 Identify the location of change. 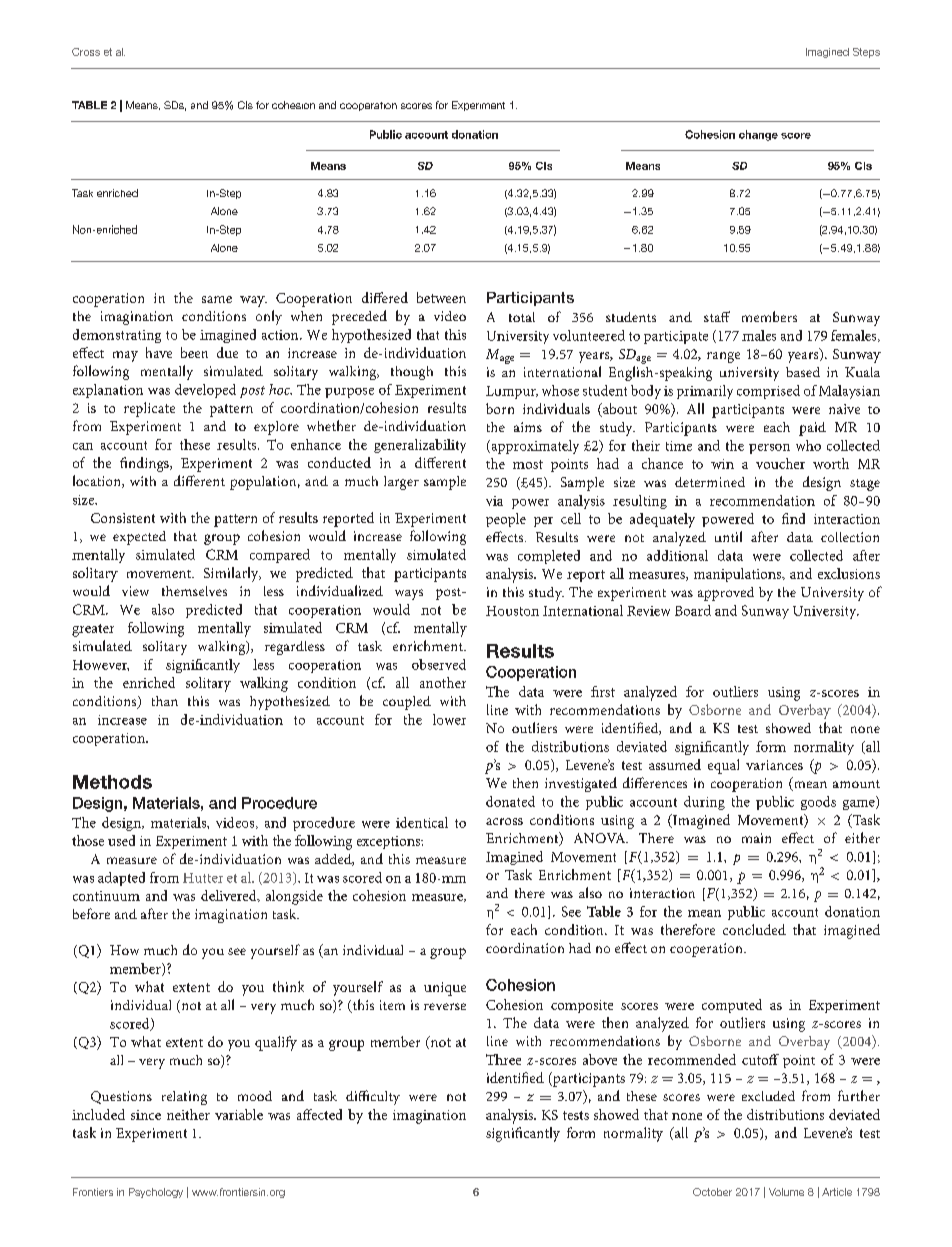
(758, 135).
